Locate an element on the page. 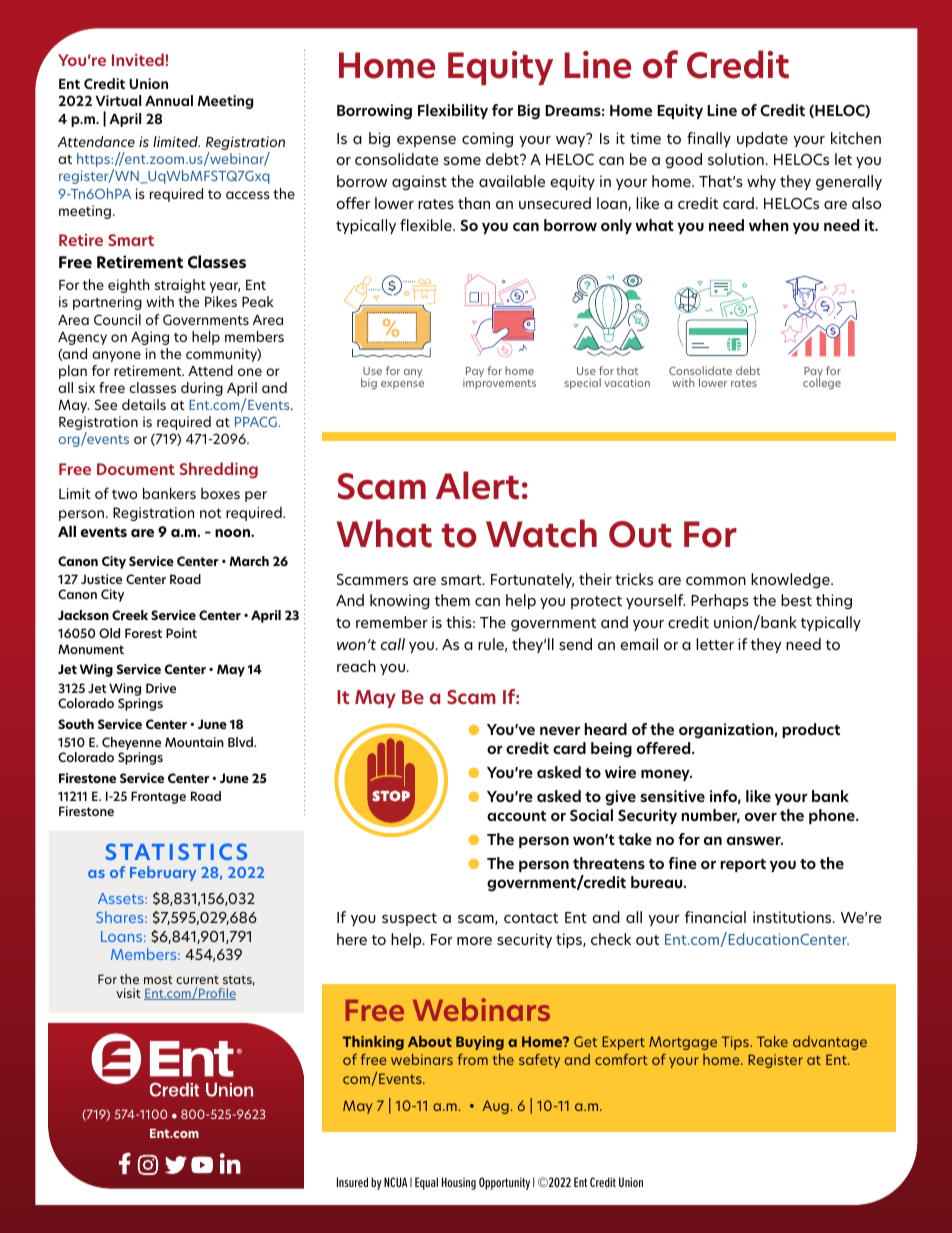 The width and height of the page is (952, 1233). Insured is located at coordinates (352, 1182).
